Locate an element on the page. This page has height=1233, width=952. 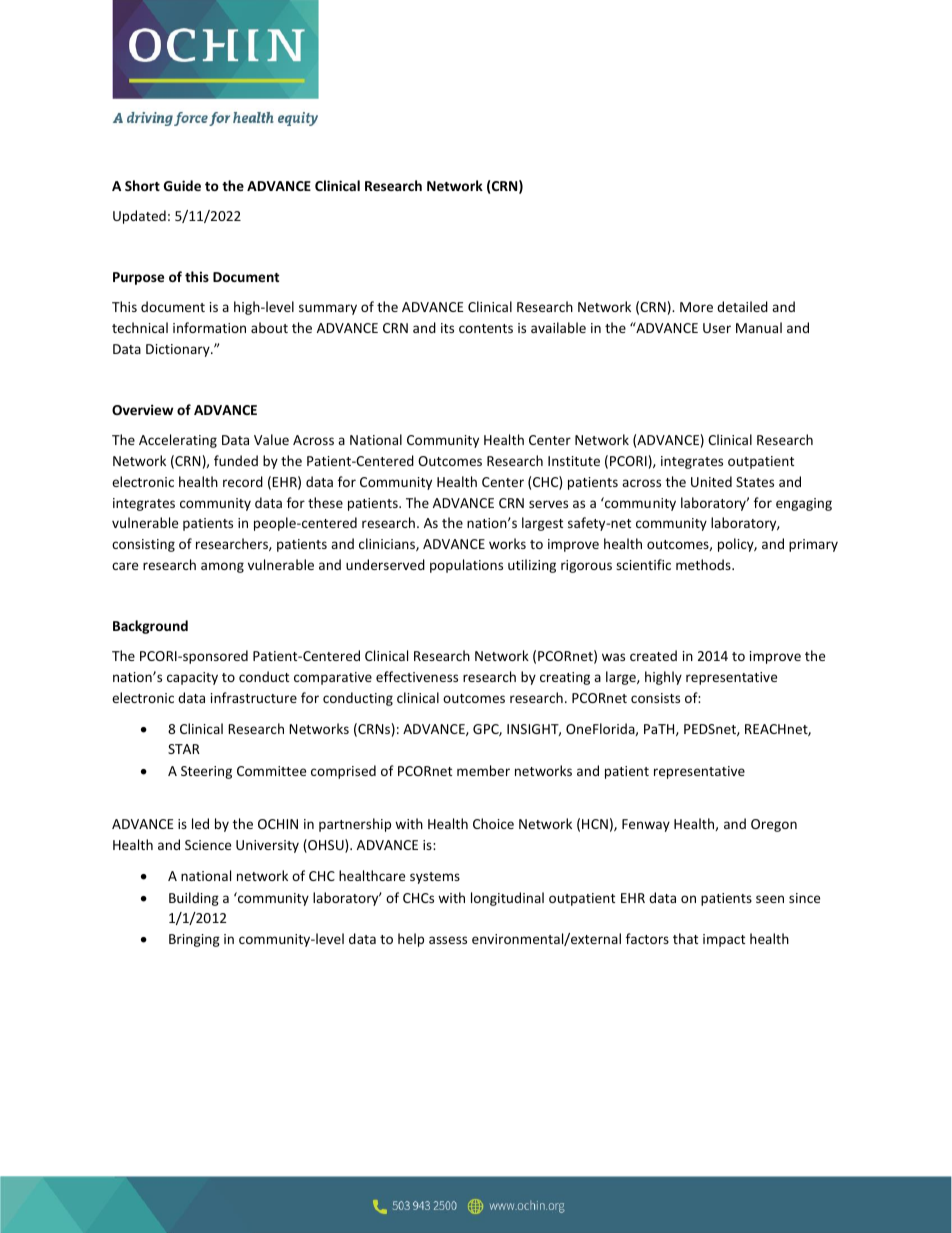
Guide is located at coordinates (182, 185).
